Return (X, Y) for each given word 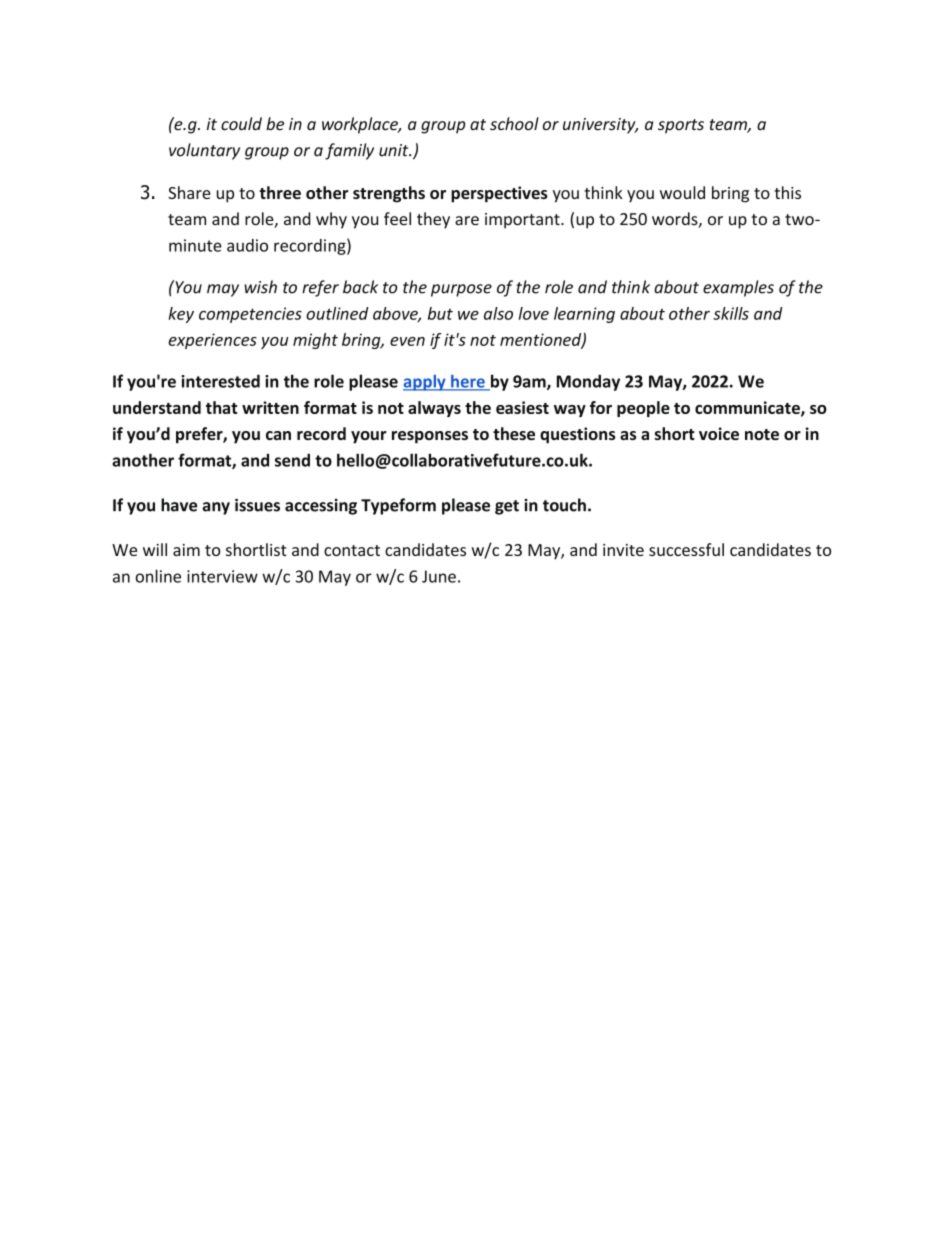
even (407, 341)
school (514, 124)
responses (430, 437)
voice (719, 433)
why (331, 220)
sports (681, 126)
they (433, 220)
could (241, 124)
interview (222, 576)
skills (731, 313)
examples (738, 288)
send (292, 460)
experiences (212, 341)
